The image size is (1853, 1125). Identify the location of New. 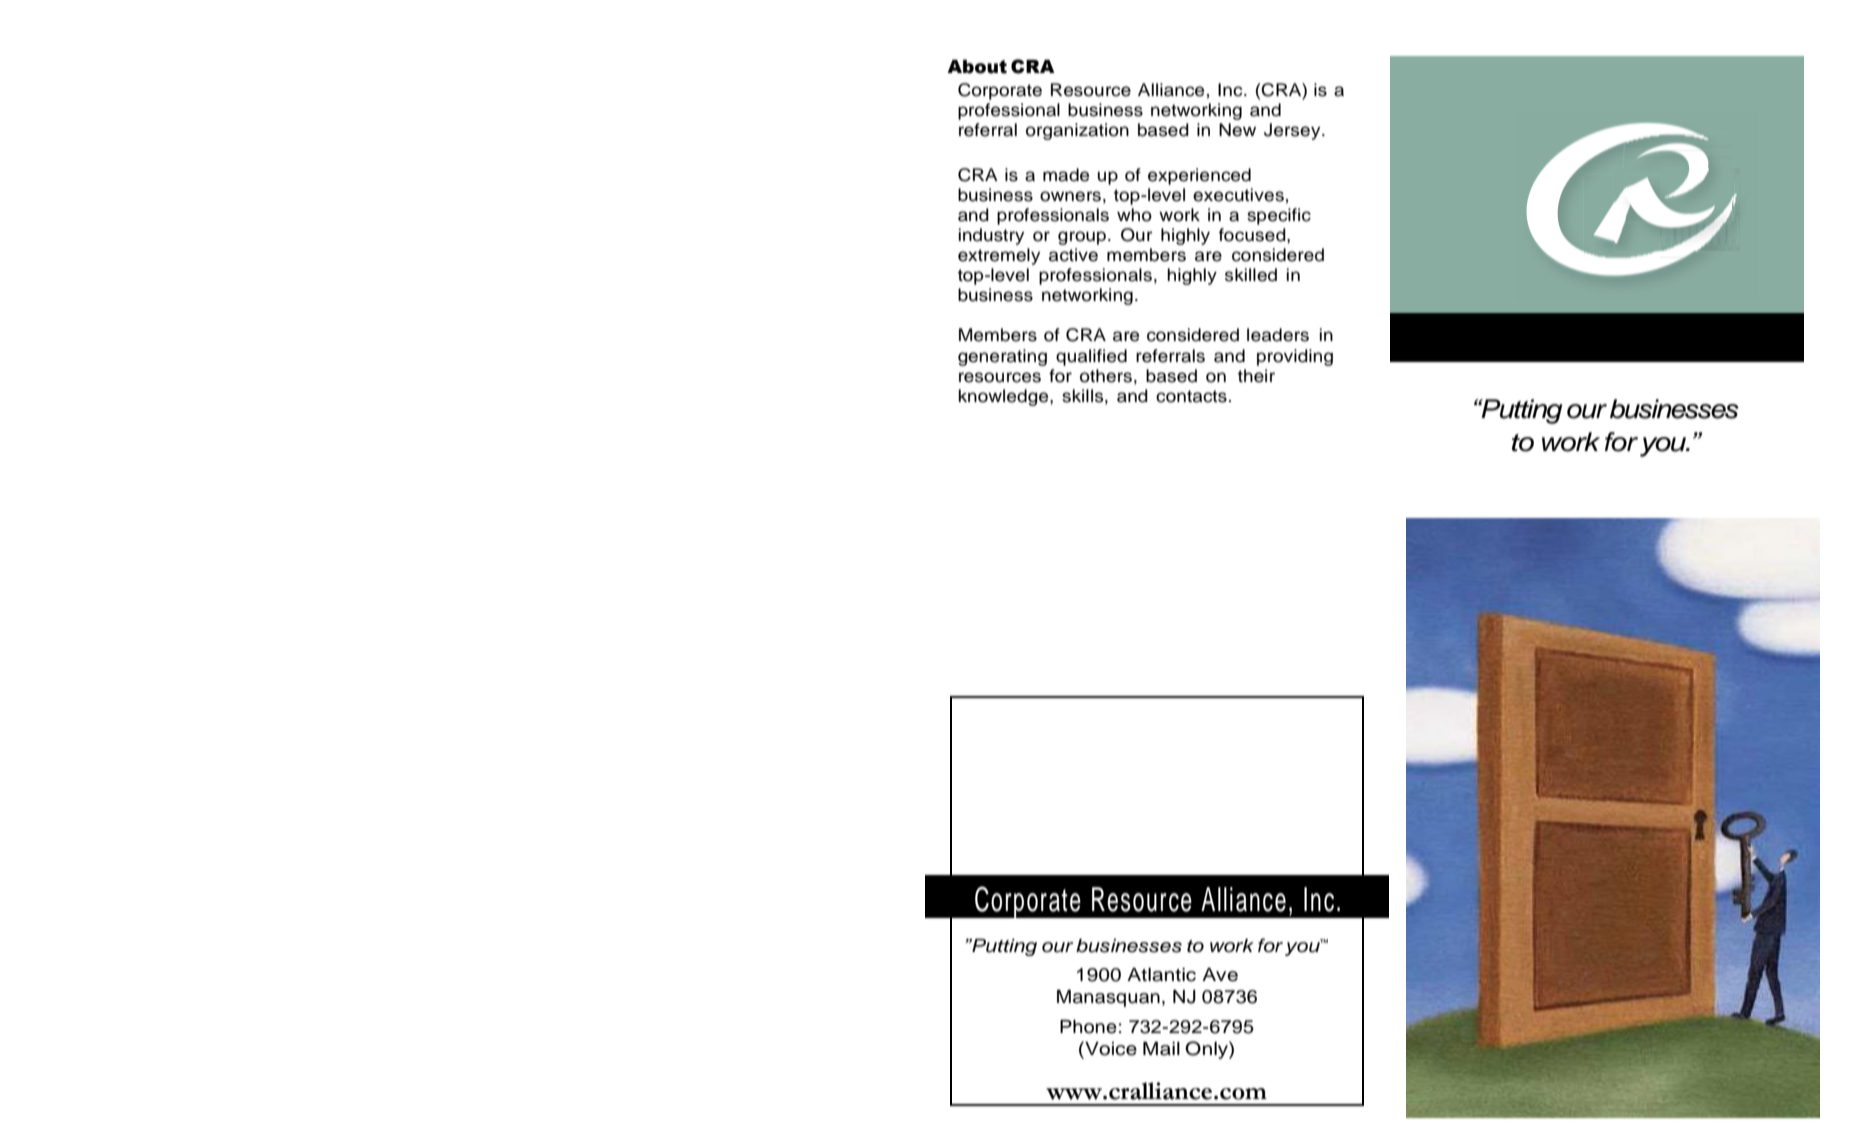
(1237, 130).
